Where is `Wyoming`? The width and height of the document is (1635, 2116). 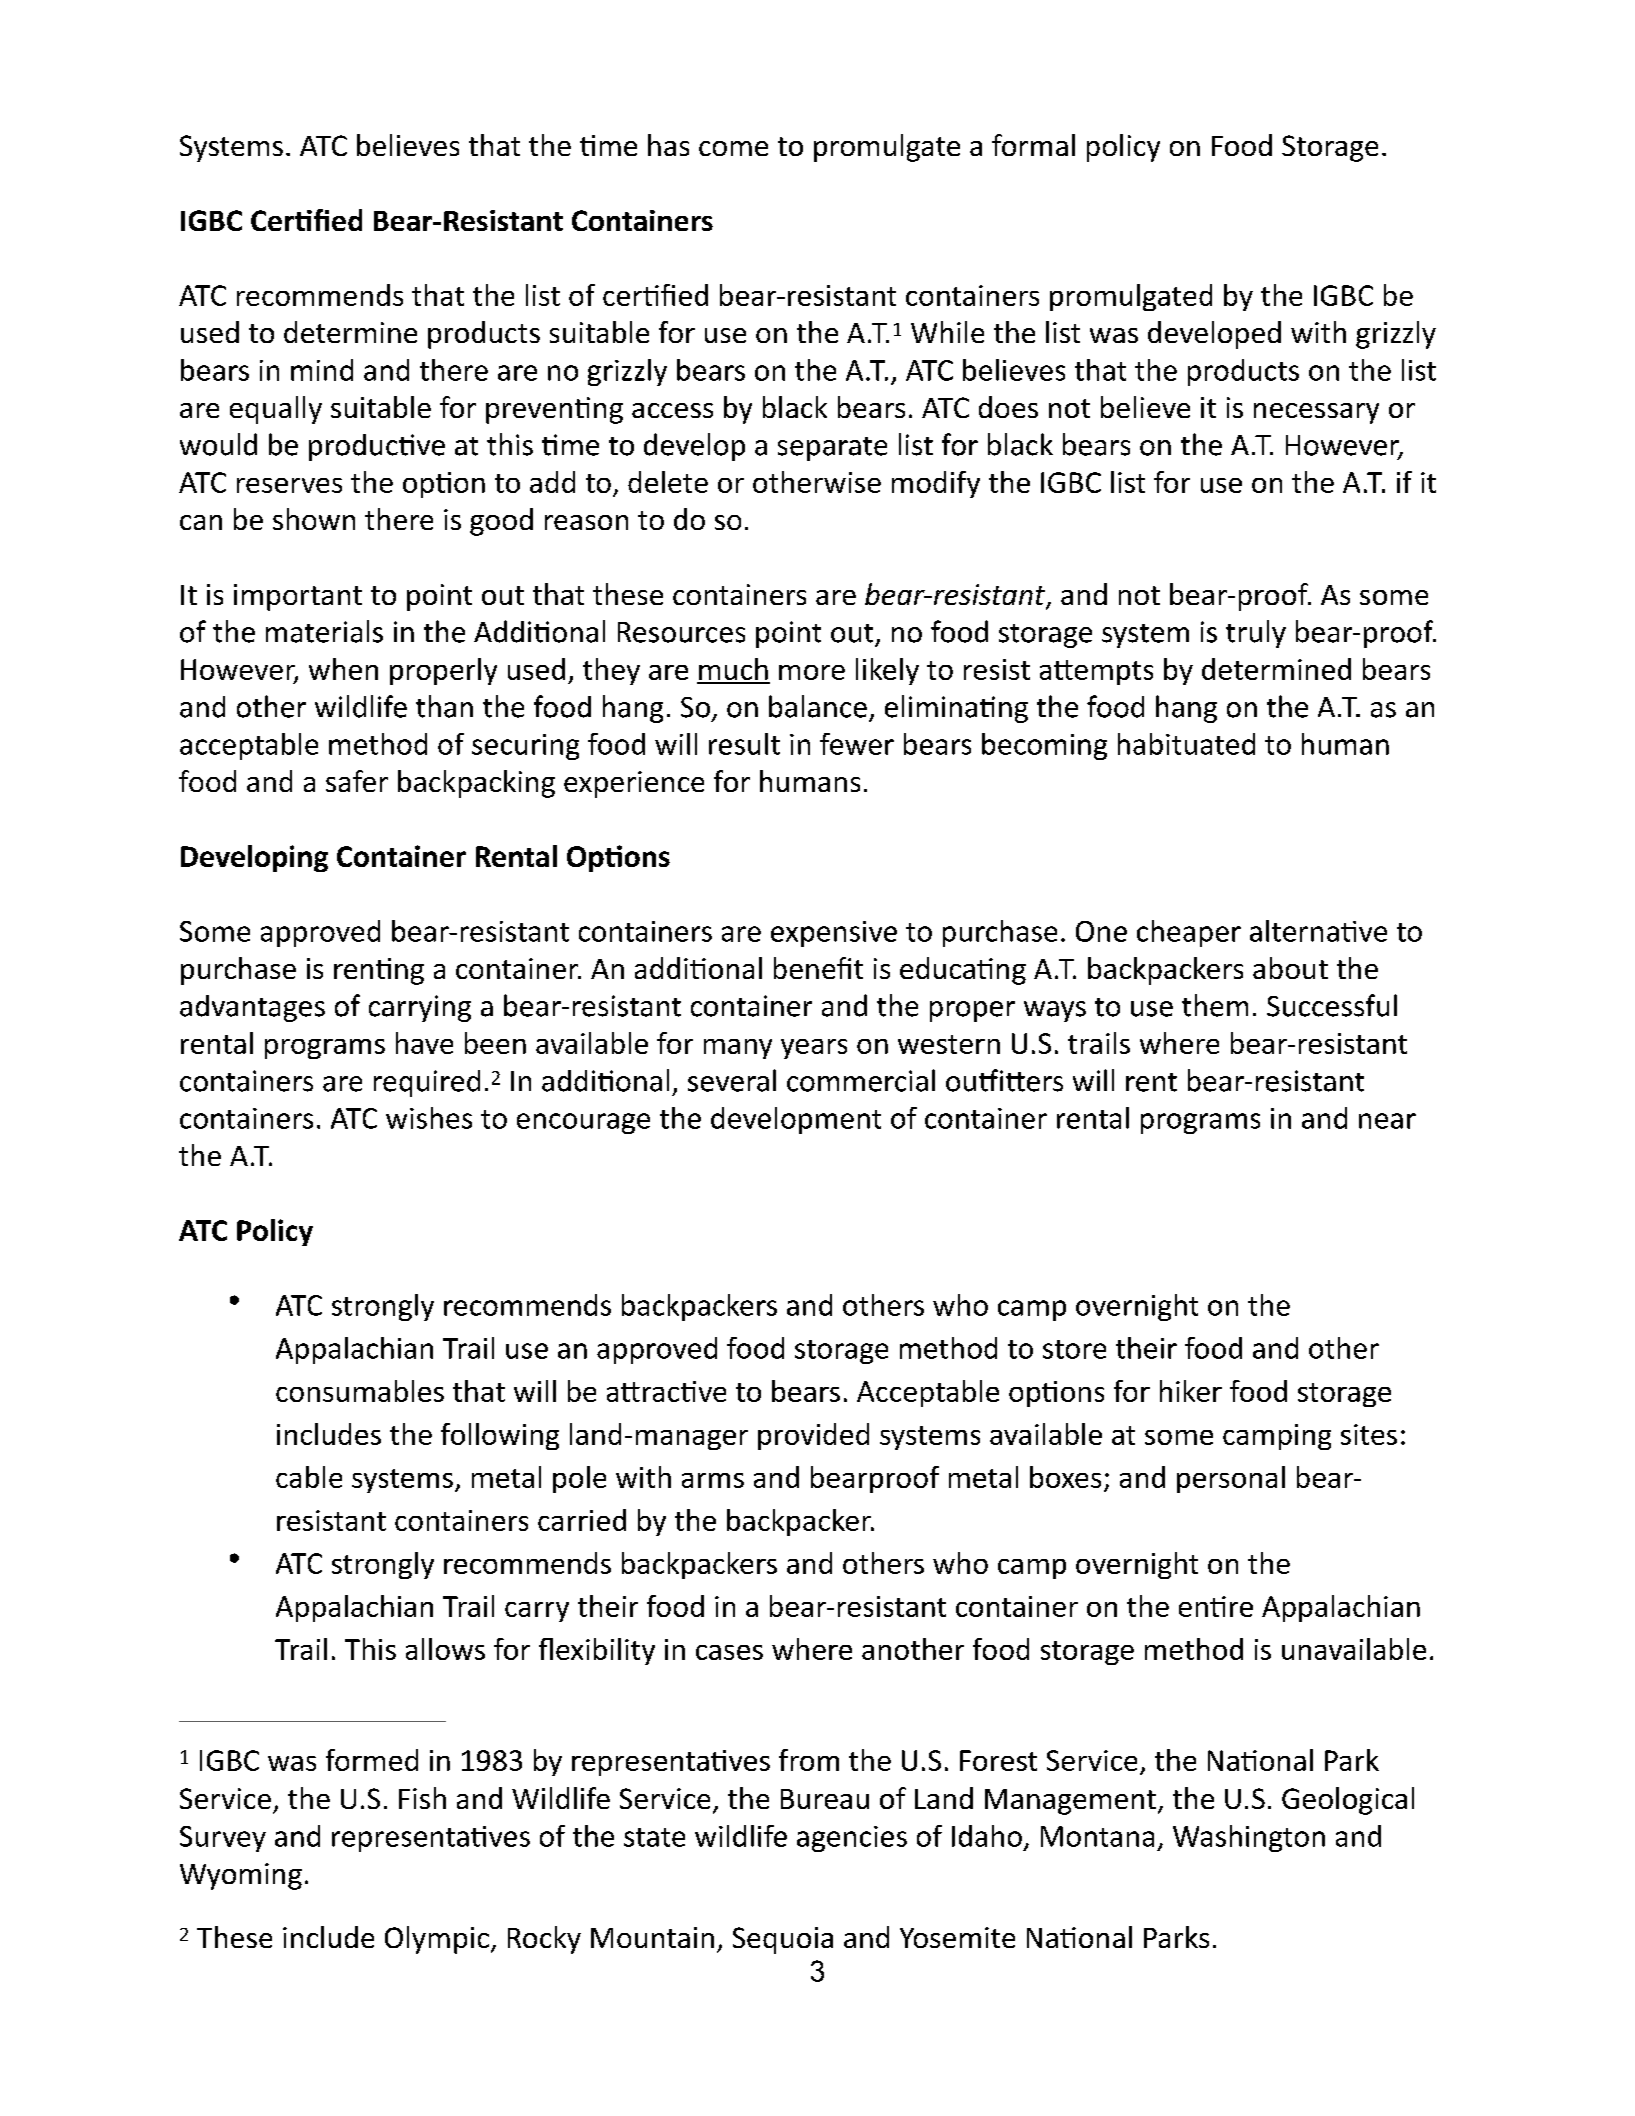 Wyoming is located at coordinates (241, 1876).
